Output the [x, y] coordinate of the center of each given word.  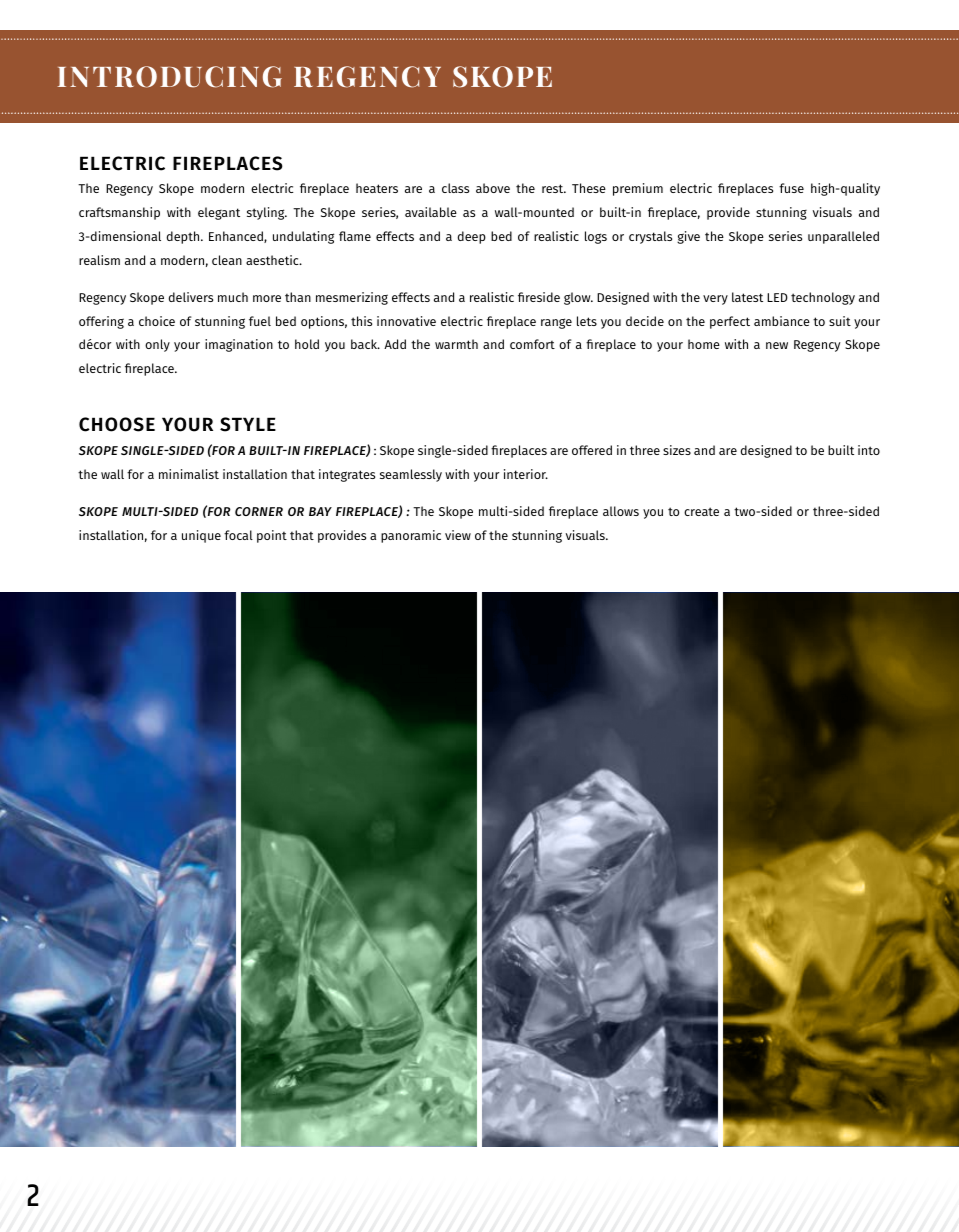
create [701, 511]
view [458, 535]
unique [201, 536]
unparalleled [843, 237]
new [777, 345]
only [157, 345]
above [493, 188]
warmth [456, 344]
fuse [791, 188]
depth [184, 237]
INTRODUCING [169, 77]
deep [472, 237]
